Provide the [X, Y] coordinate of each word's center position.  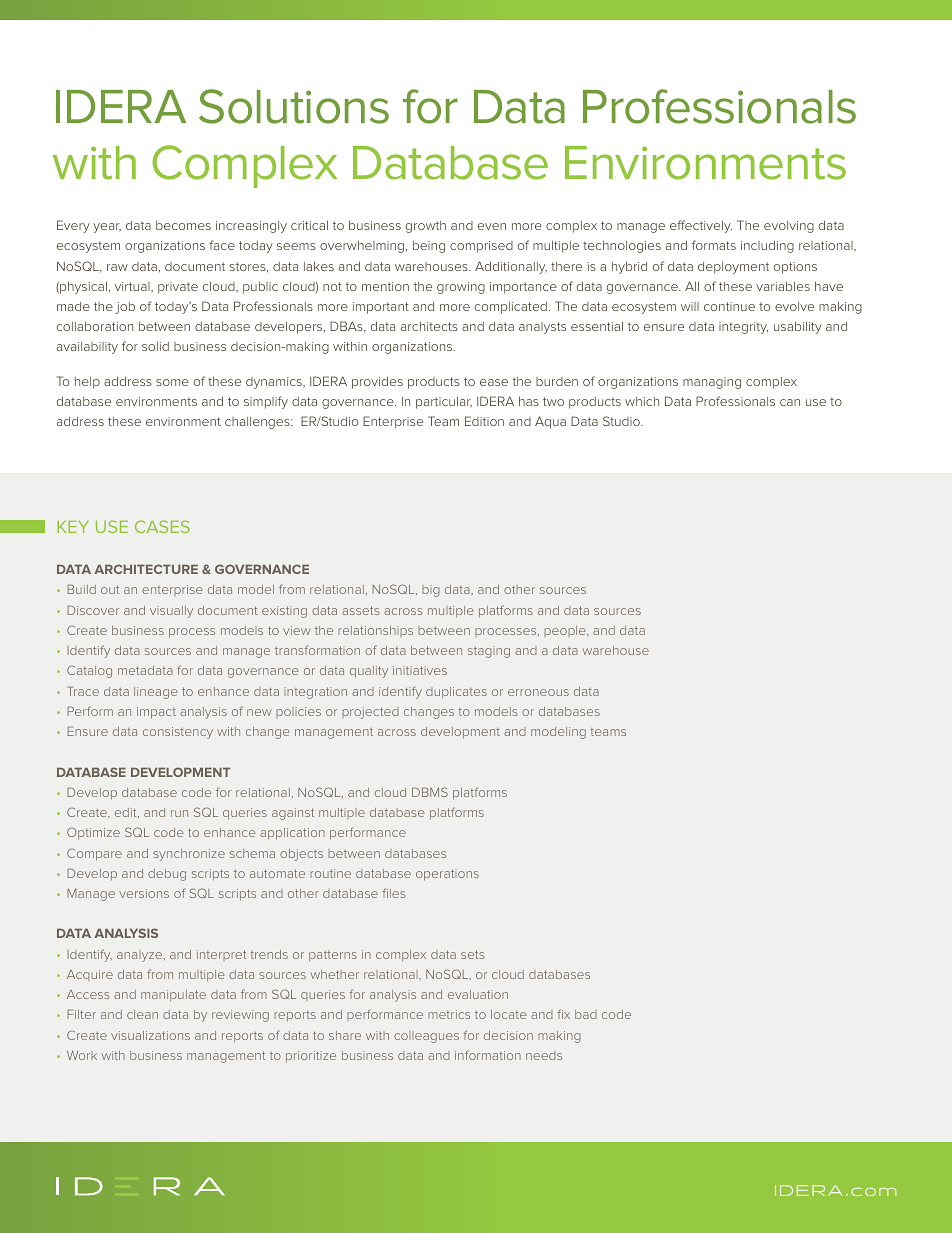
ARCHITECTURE [146, 569]
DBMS [430, 792]
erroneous [538, 692]
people [566, 631]
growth [426, 227]
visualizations [150, 1035]
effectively [701, 226]
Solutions [294, 106]
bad [586, 1014]
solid [155, 346]
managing [712, 383]
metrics [449, 1014]
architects [429, 326]
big [431, 591]
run [179, 813]
